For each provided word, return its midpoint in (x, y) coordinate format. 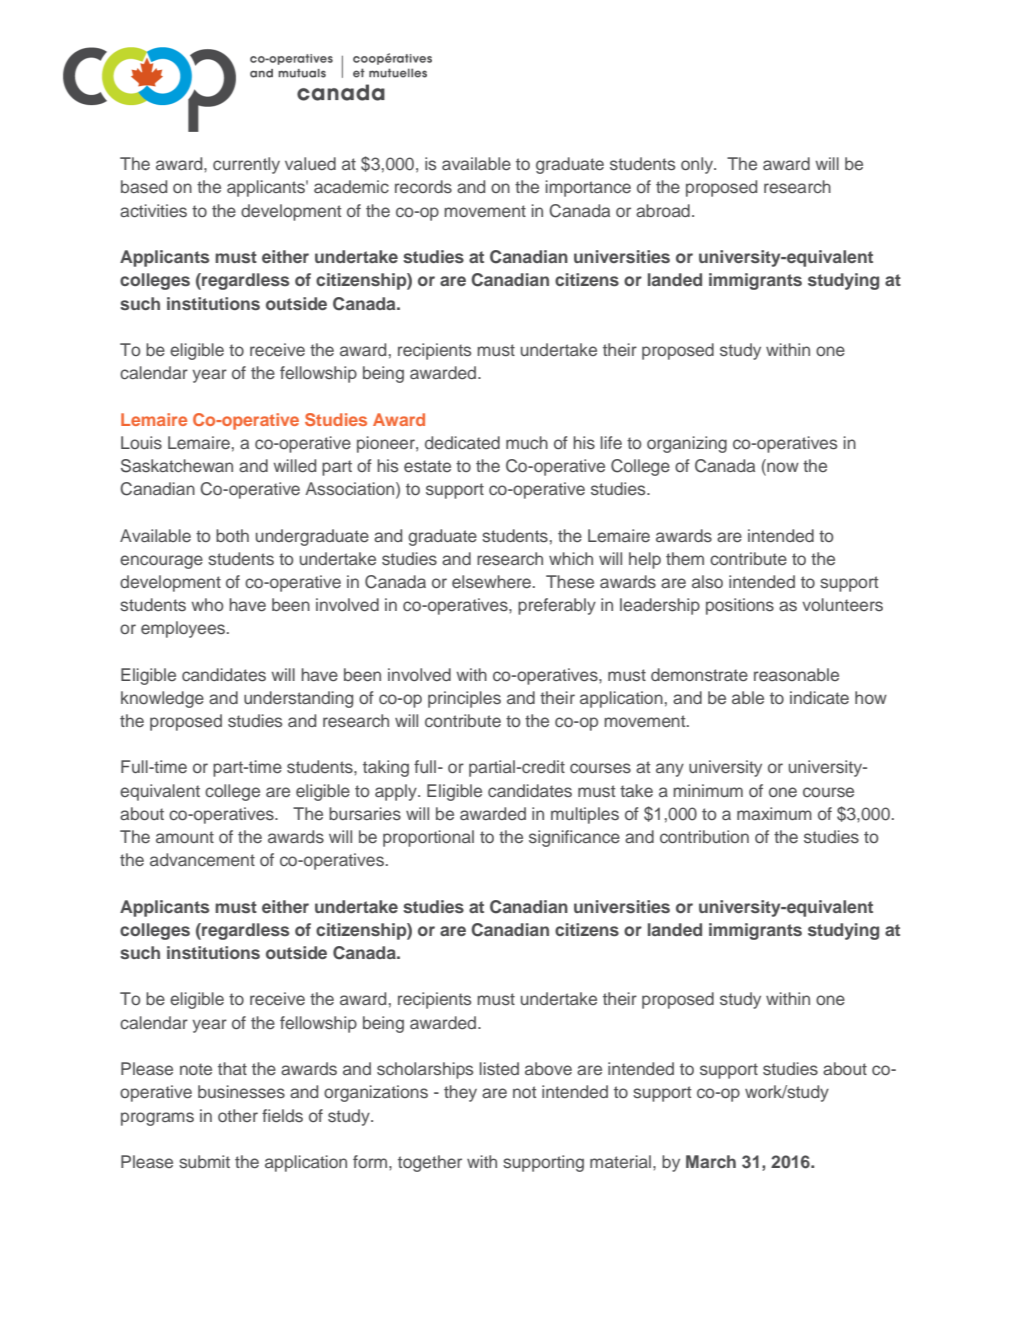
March (711, 1161)
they (460, 1093)
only (698, 165)
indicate (819, 697)
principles (464, 699)
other (238, 1115)
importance (588, 188)
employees (183, 629)
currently (246, 165)
